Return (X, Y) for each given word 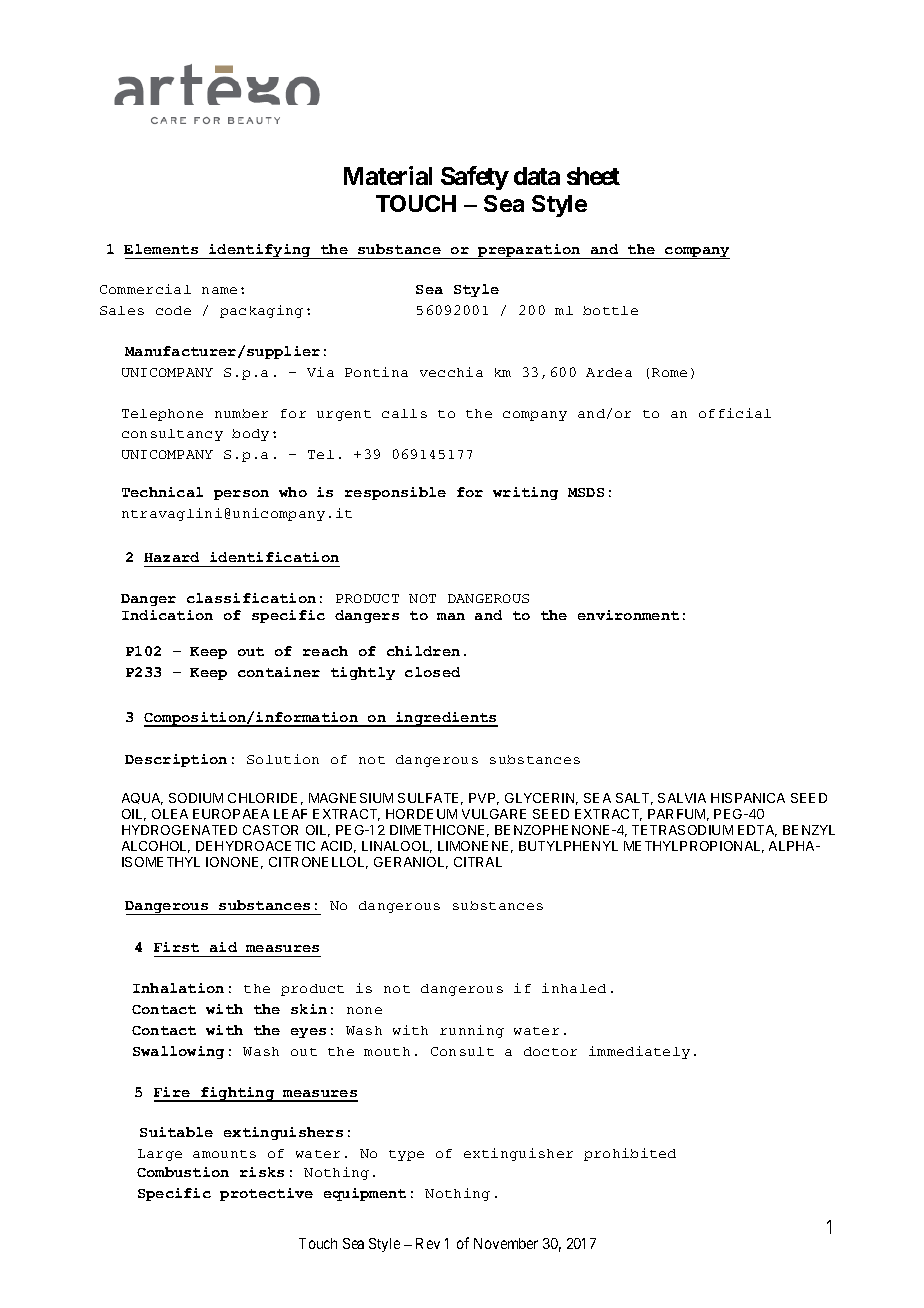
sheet (593, 176)
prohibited (630, 1154)
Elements (161, 249)
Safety (475, 178)
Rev (428, 1243)
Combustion (183, 1172)
